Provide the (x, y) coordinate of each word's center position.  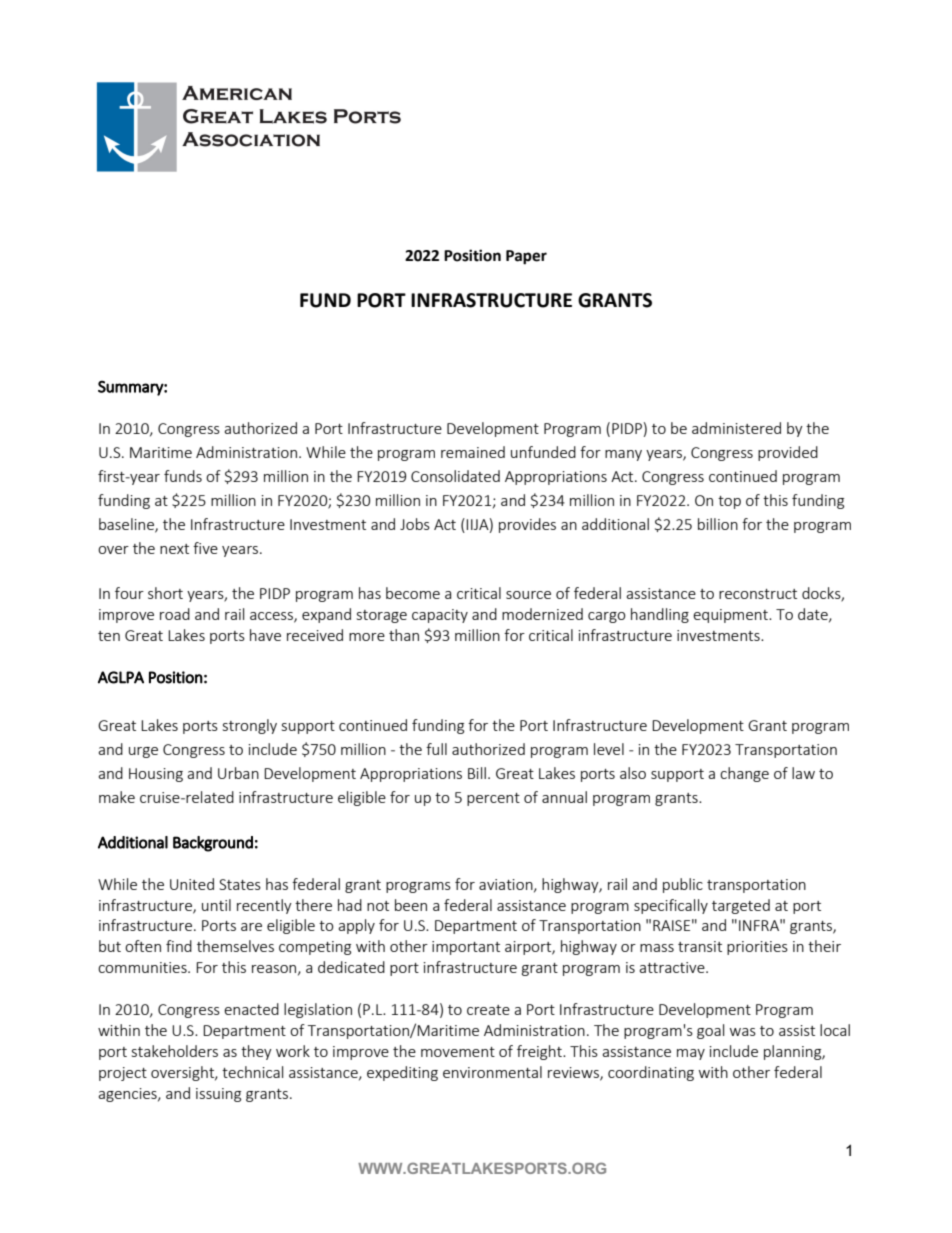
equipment (731, 616)
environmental (492, 1072)
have (265, 635)
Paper (526, 257)
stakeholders (175, 1051)
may (691, 1054)
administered (736, 428)
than (404, 635)
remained (473, 452)
